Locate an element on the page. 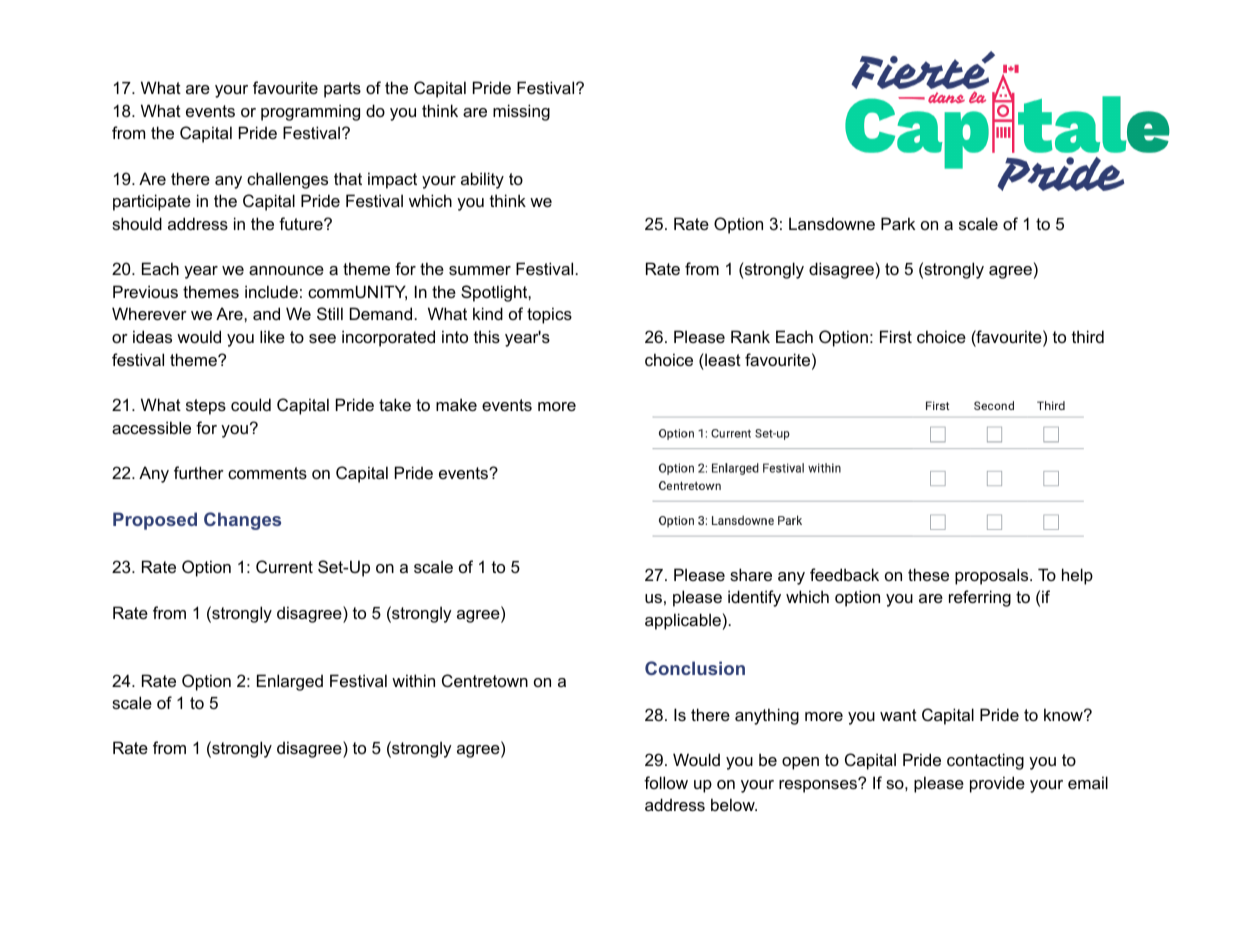  missing is located at coordinates (521, 112).
